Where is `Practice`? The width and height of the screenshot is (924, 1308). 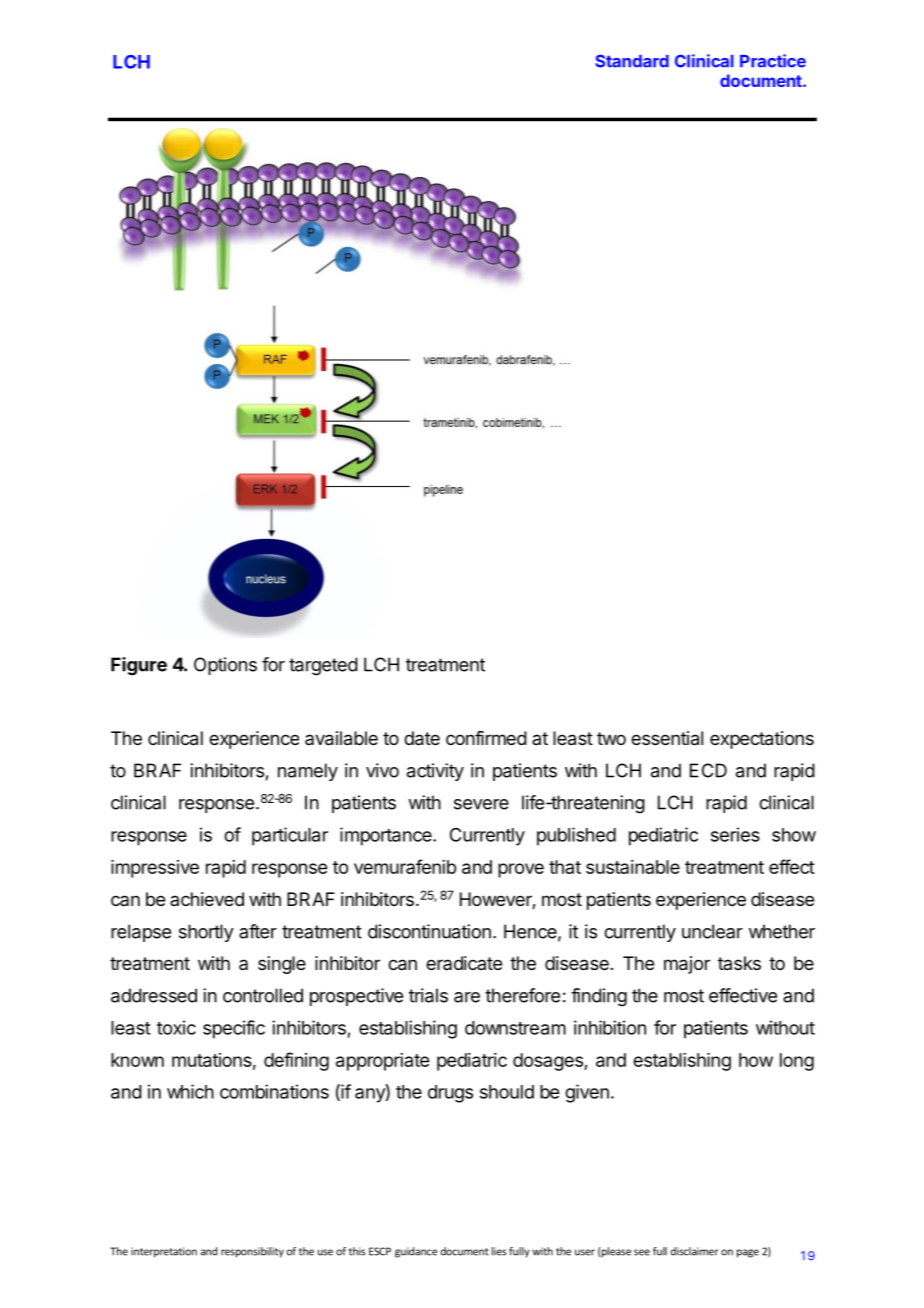
Practice is located at coordinates (773, 61).
